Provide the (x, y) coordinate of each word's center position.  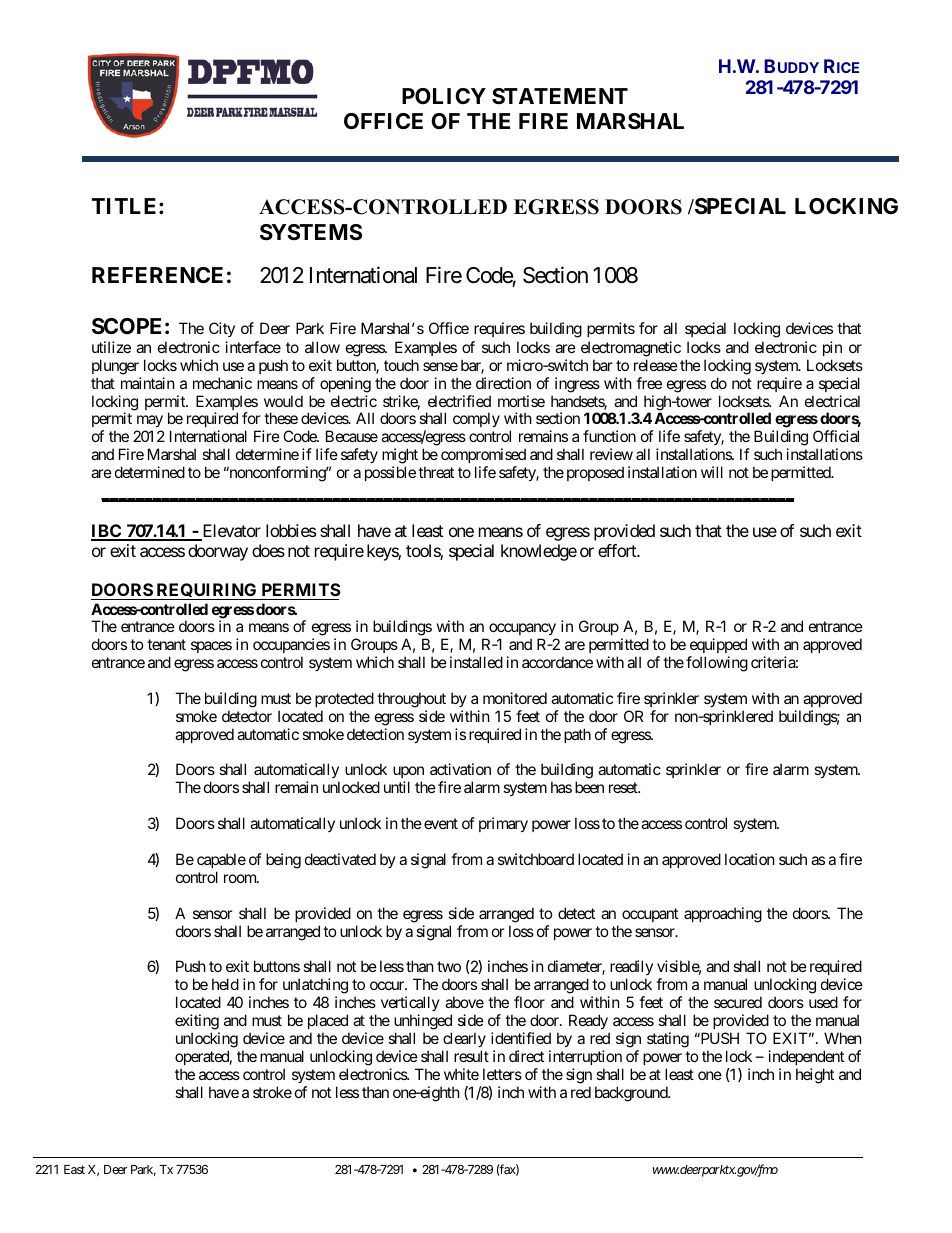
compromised (483, 457)
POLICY (444, 96)
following (717, 664)
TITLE (126, 206)
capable (221, 860)
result (471, 1056)
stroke (272, 1092)
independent (806, 1057)
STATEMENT (560, 96)
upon (408, 774)
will (712, 472)
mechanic (222, 383)
